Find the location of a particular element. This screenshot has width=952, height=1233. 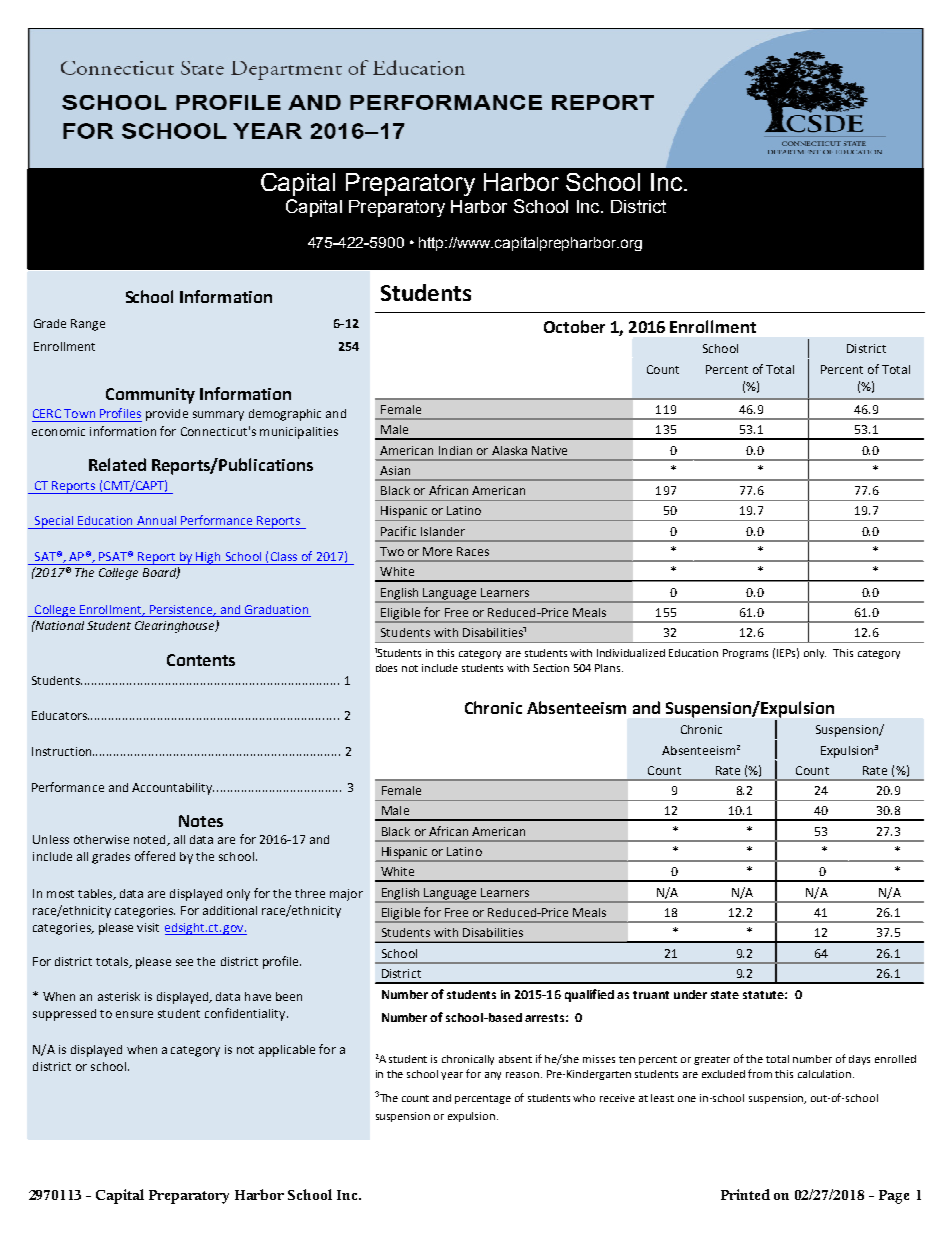

Instruction is located at coordinates (63, 751).
